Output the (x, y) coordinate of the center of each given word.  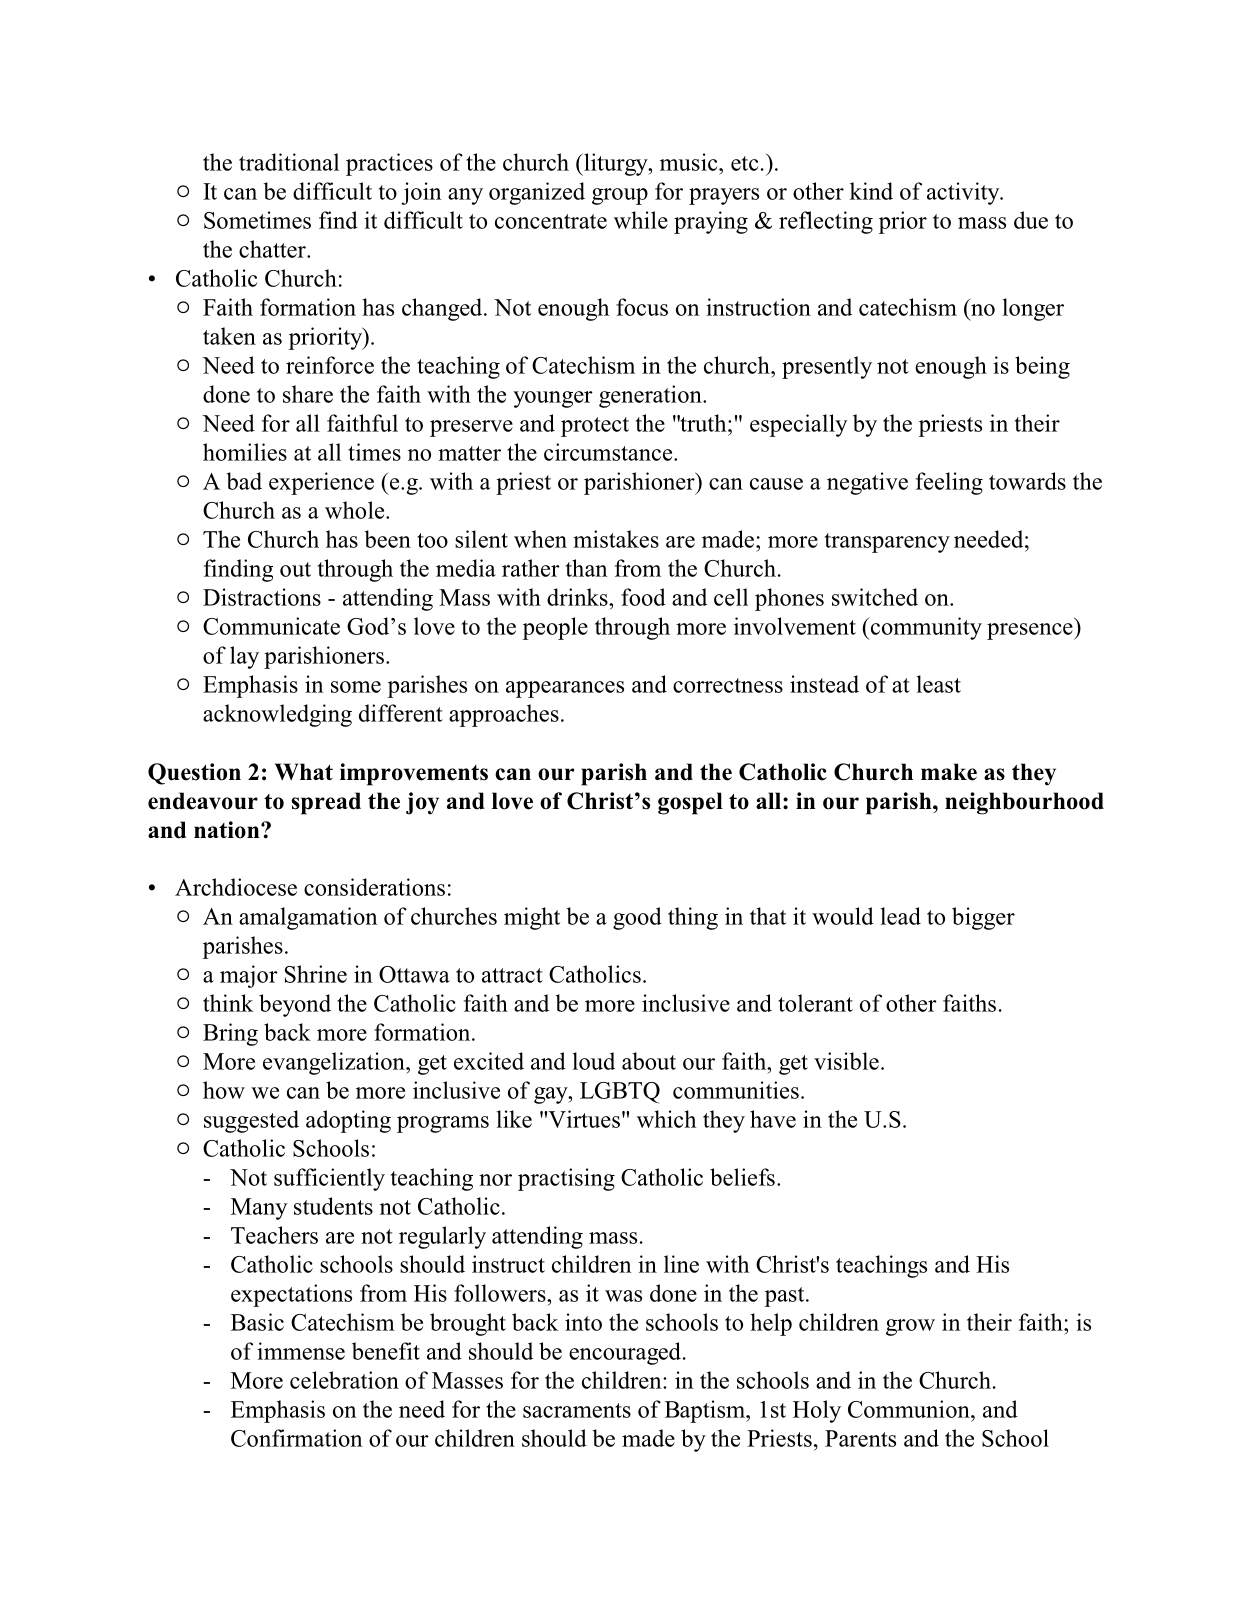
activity (964, 193)
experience (321, 483)
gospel (690, 803)
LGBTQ (620, 1093)
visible (846, 1061)
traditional (289, 162)
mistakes (616, 539)
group (620, 196)
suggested (251, 1121)
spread (326, 803)
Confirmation (297, 1438)
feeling (949, 483)
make (949, 772)
